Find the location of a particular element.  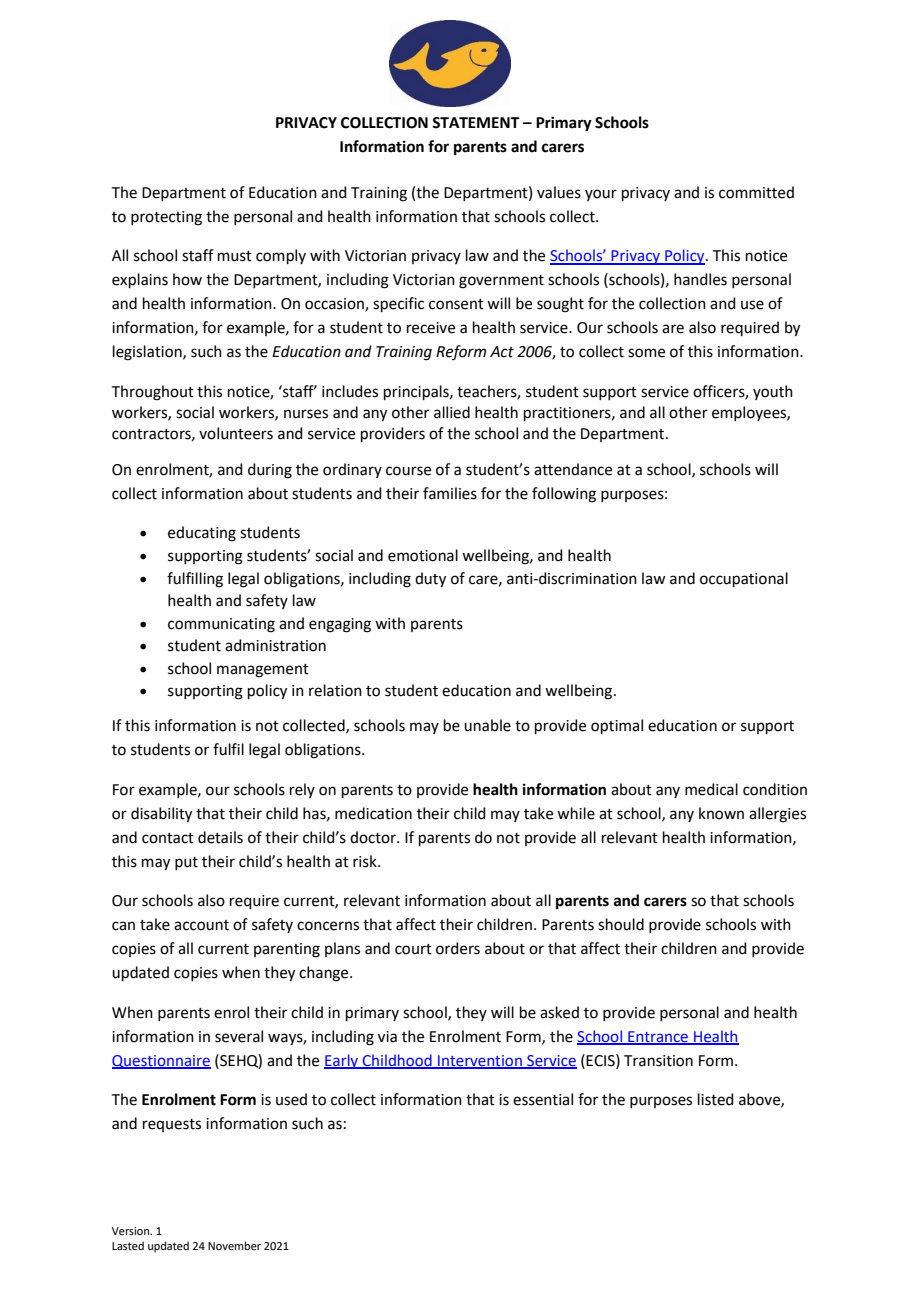

known is located at coordinates (721, 813).
